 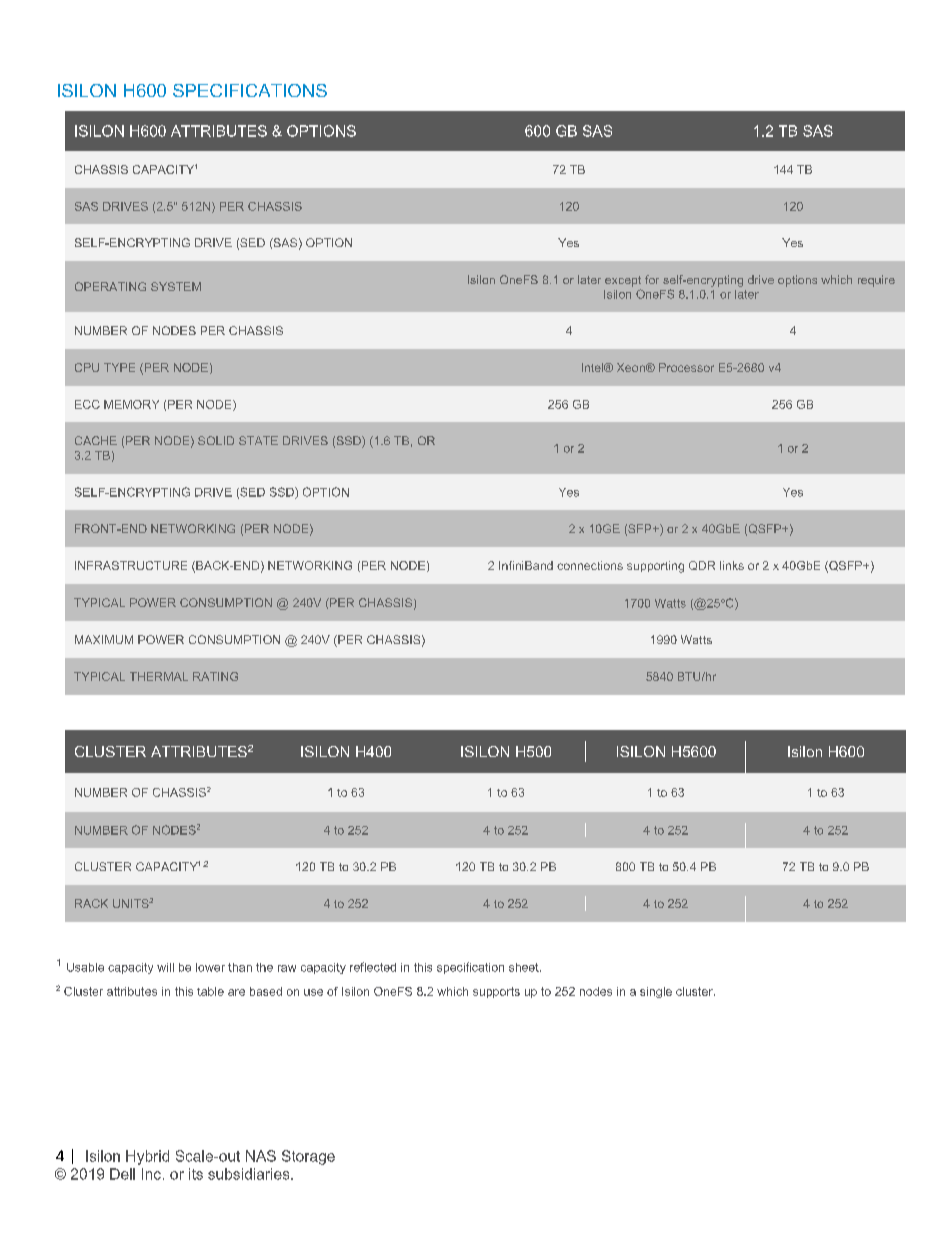 What do you see at coordinates (131, 565) in the page?
I see `INFRASTRUCTURE` at bounding box center [131, 565].
